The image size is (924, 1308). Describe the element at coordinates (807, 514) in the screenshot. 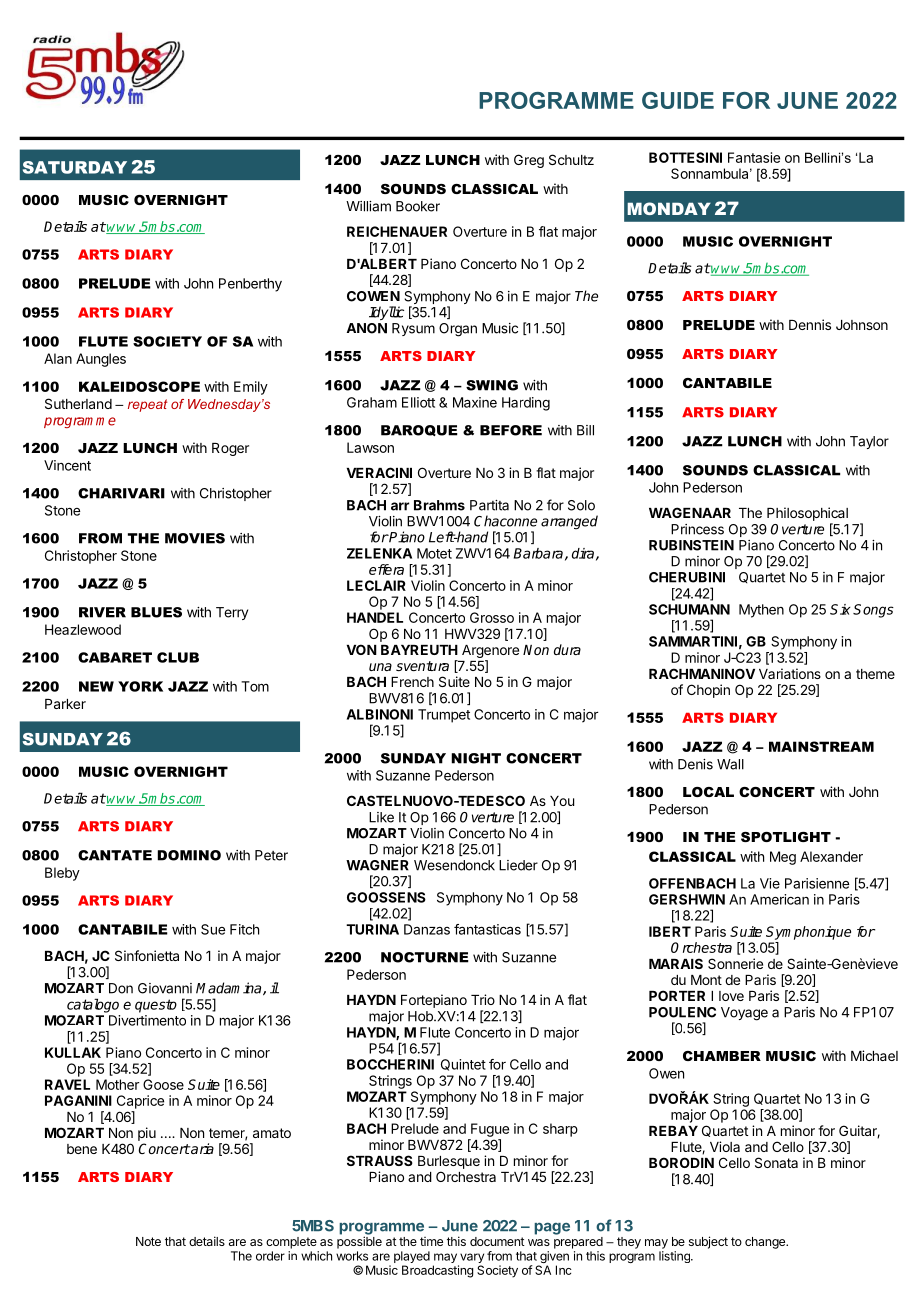

I see `Philosophical` at that location.
